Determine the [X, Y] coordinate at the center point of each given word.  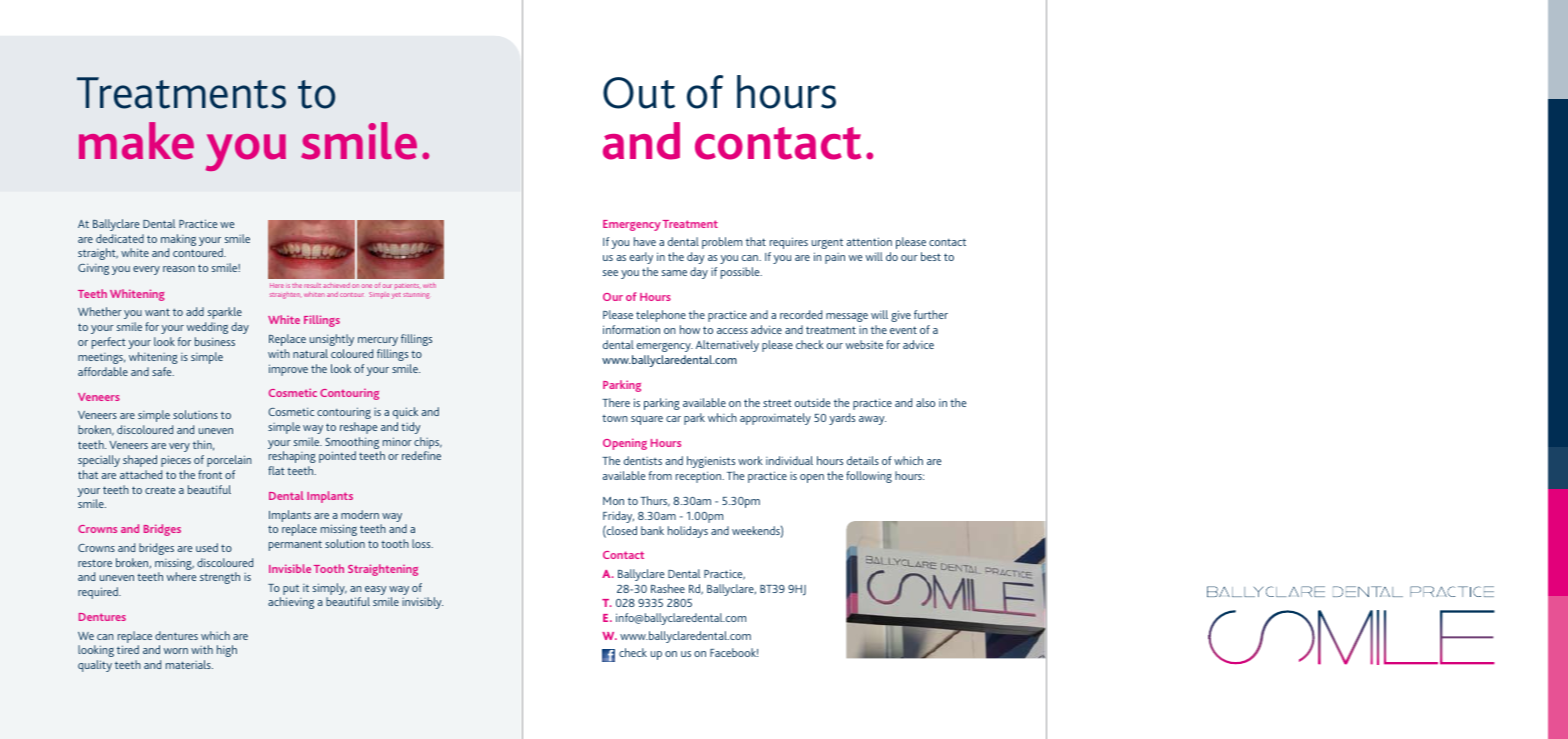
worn [176, 651]
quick [405, 413]
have [645, 241]
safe [163, 371]
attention [869, 241]
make [136, 141]
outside [812, 402]
